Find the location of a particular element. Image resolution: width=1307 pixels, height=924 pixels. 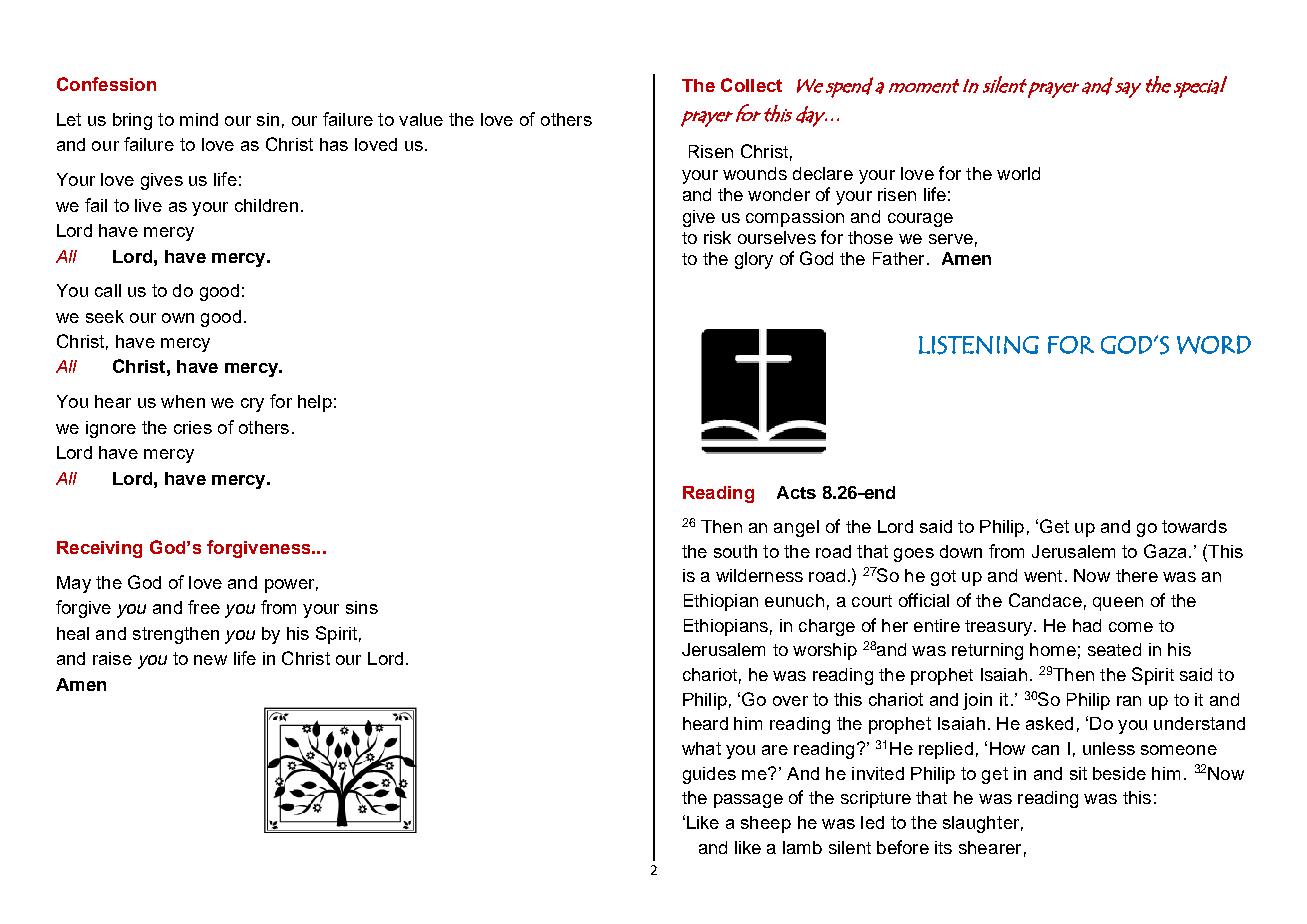

risk is located at coordinates (717, 237).
